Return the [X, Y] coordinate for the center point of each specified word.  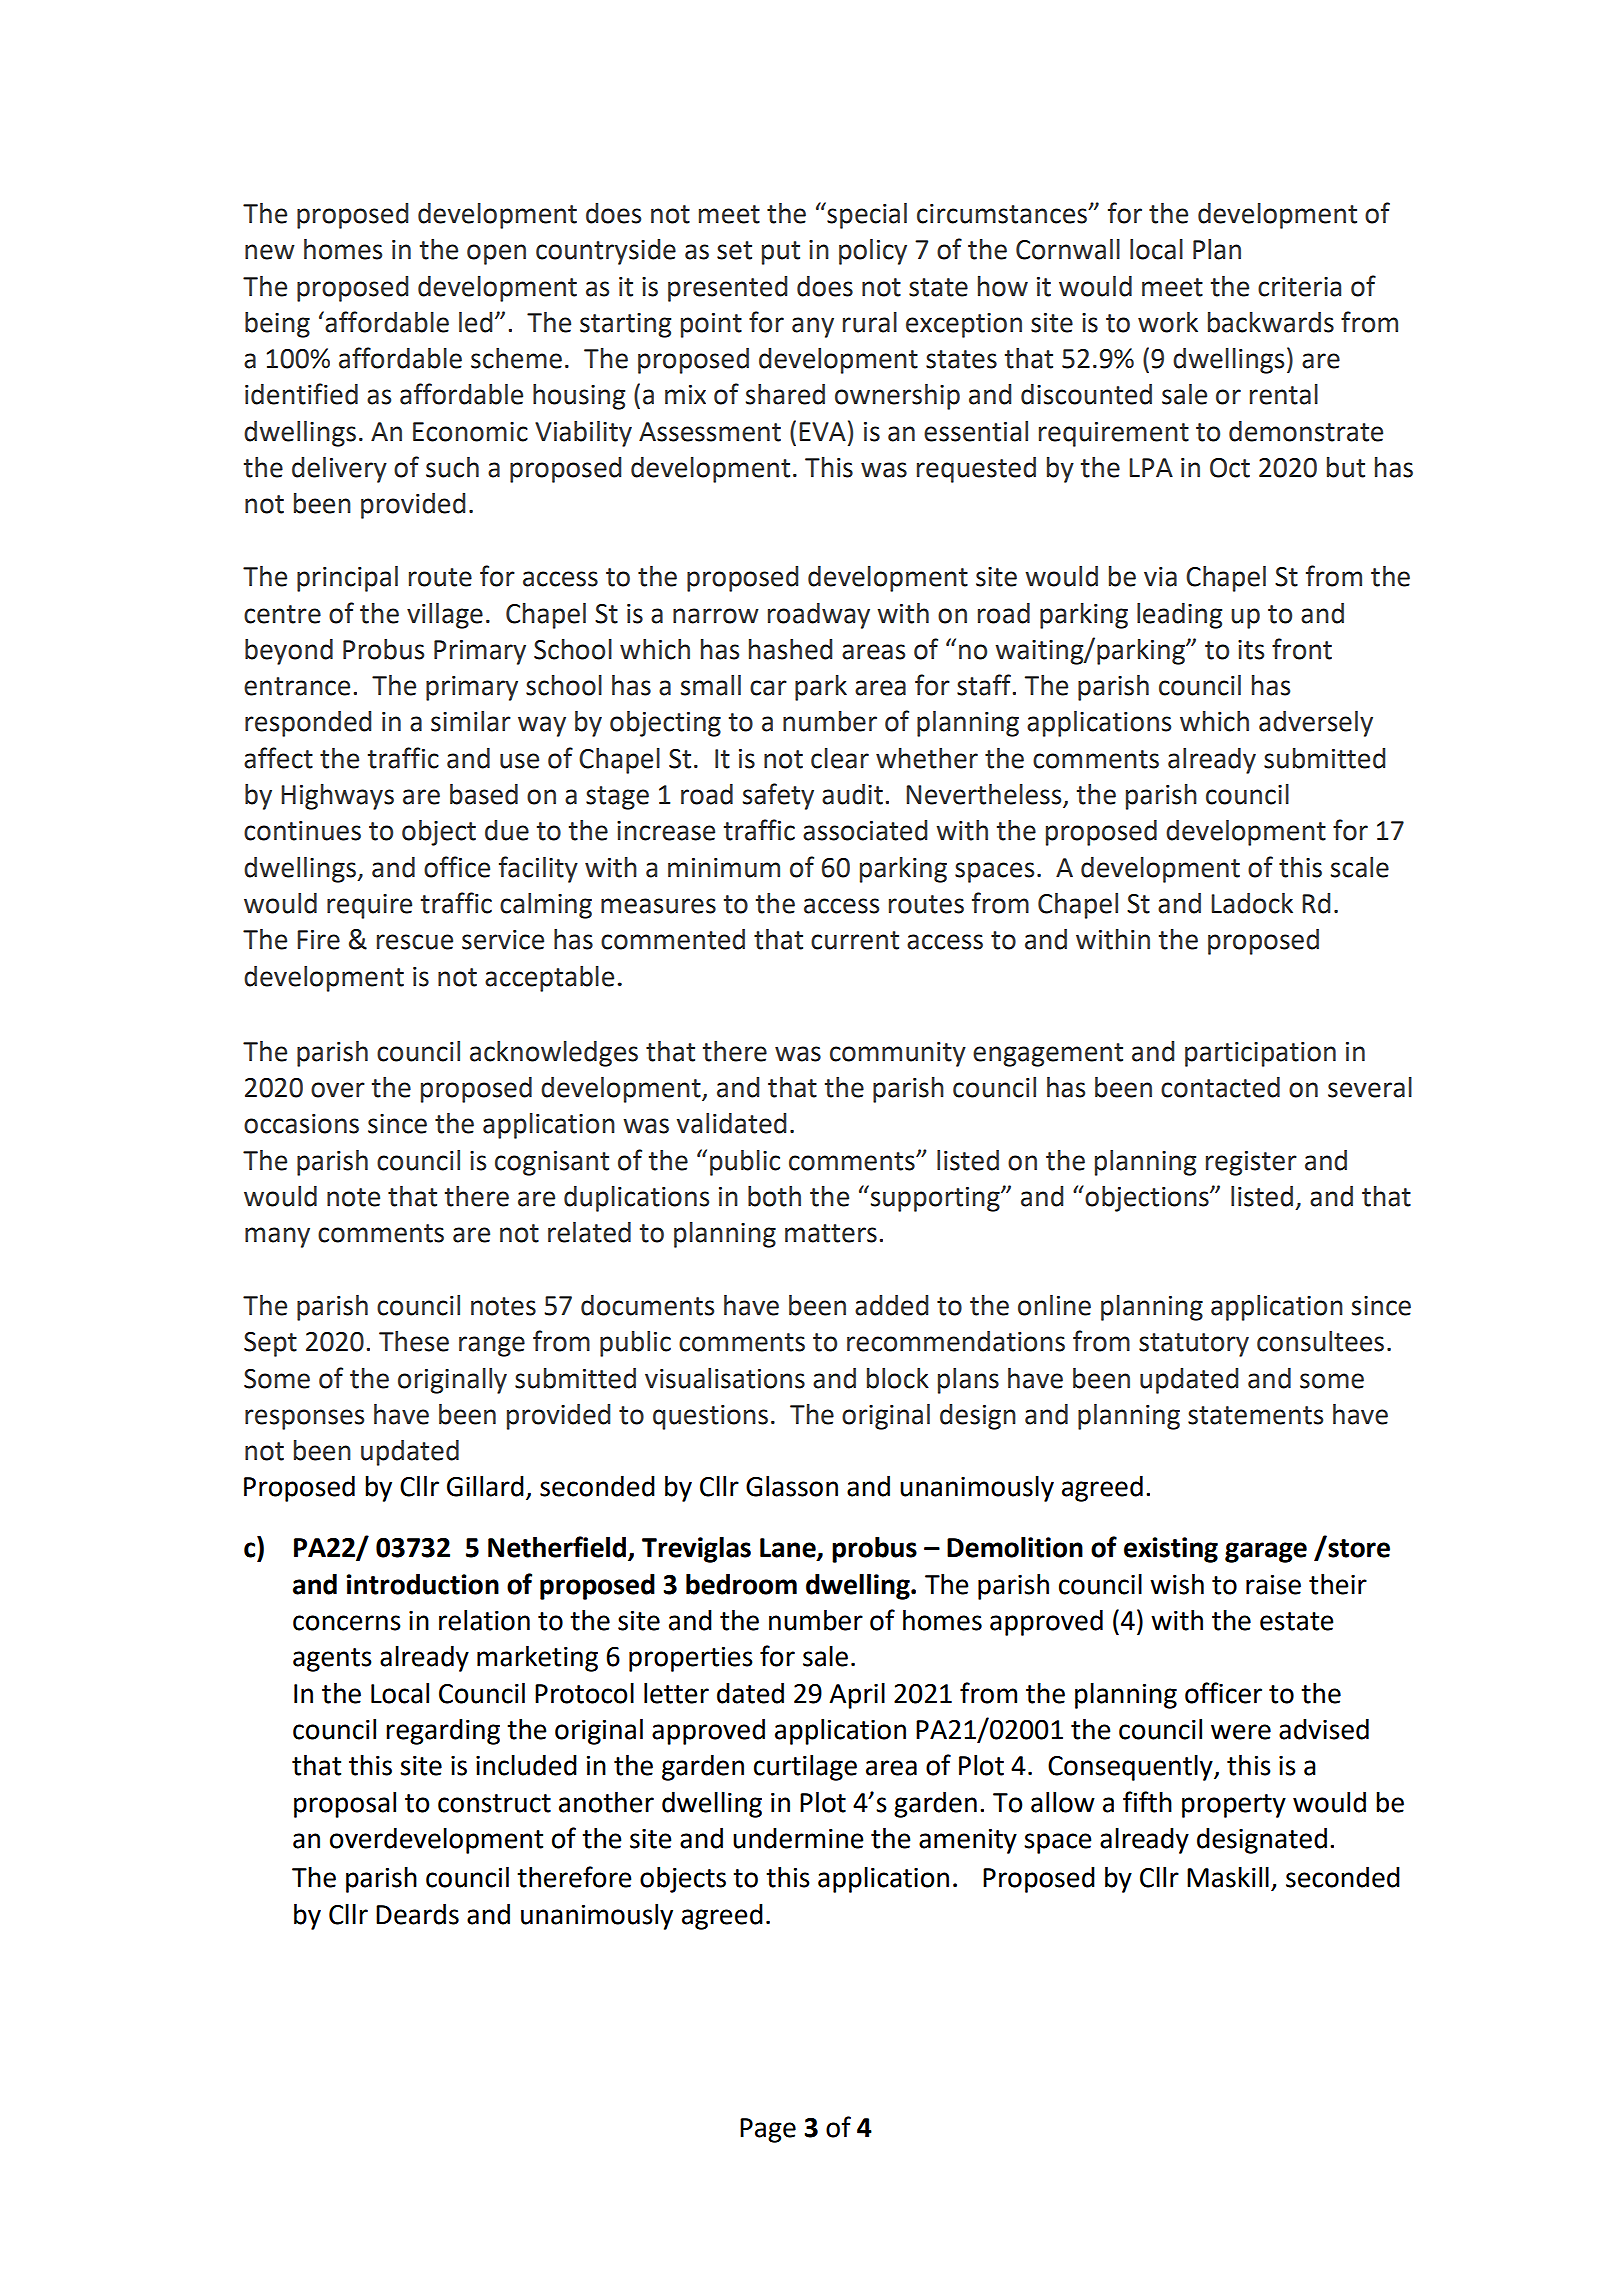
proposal [345, 1805]
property [1234, 1806]
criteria [1299, 287]
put [781, 253]
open [496, 254]
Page [768, 2130]
